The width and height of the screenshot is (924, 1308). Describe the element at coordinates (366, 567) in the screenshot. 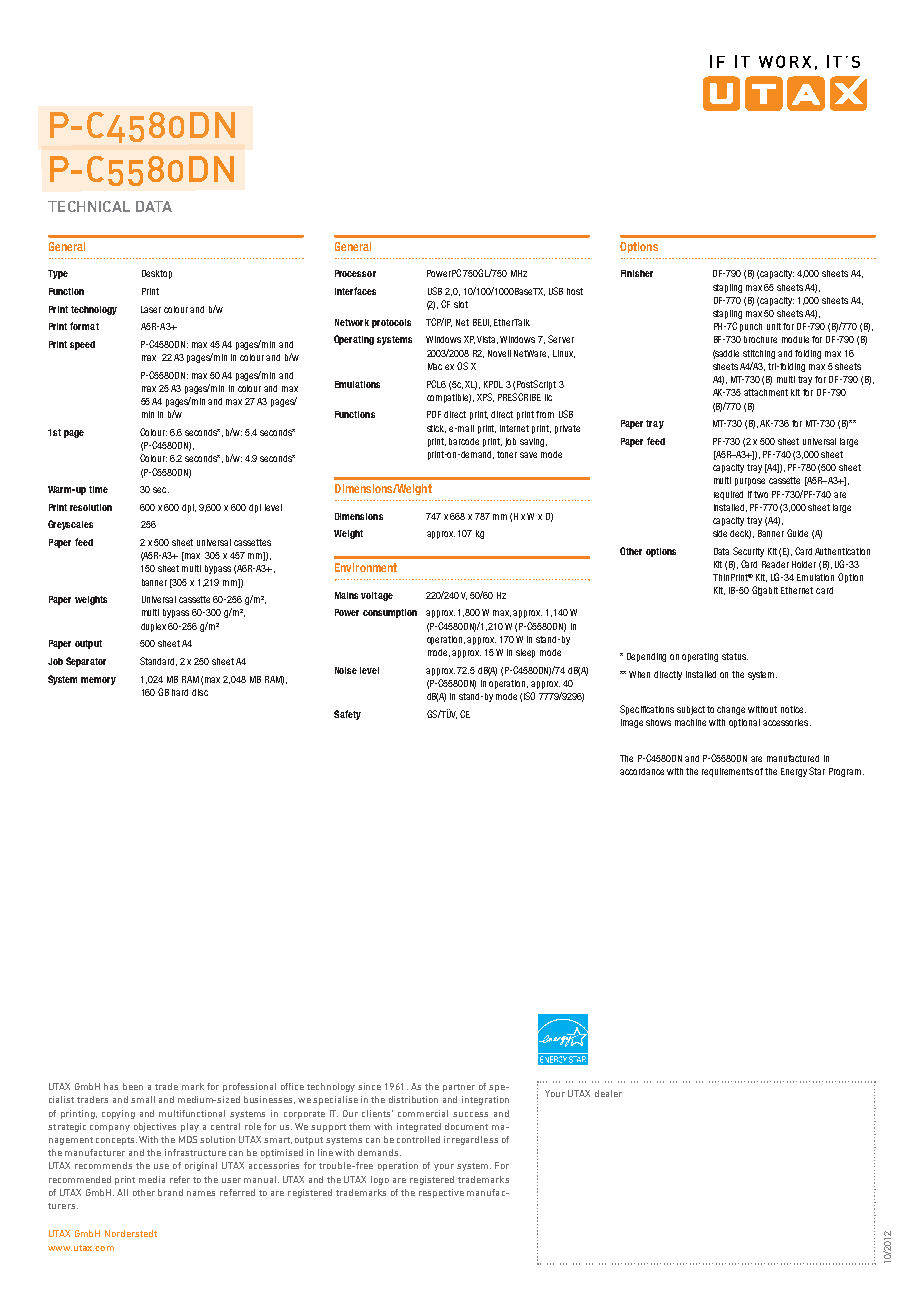

I see `Environment` at that location.
